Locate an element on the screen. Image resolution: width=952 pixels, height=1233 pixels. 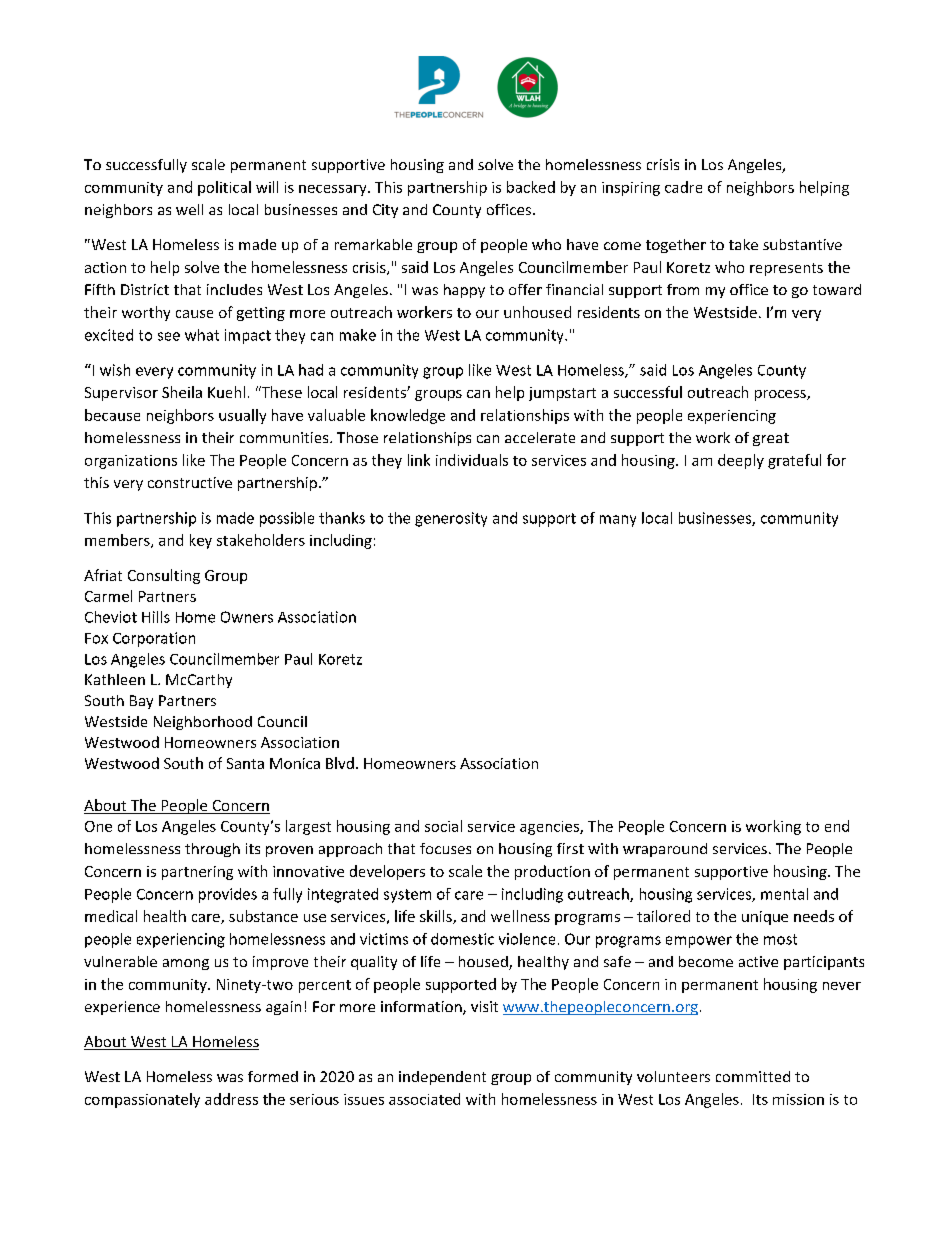
committed is located at coordinates (753, 1076).
